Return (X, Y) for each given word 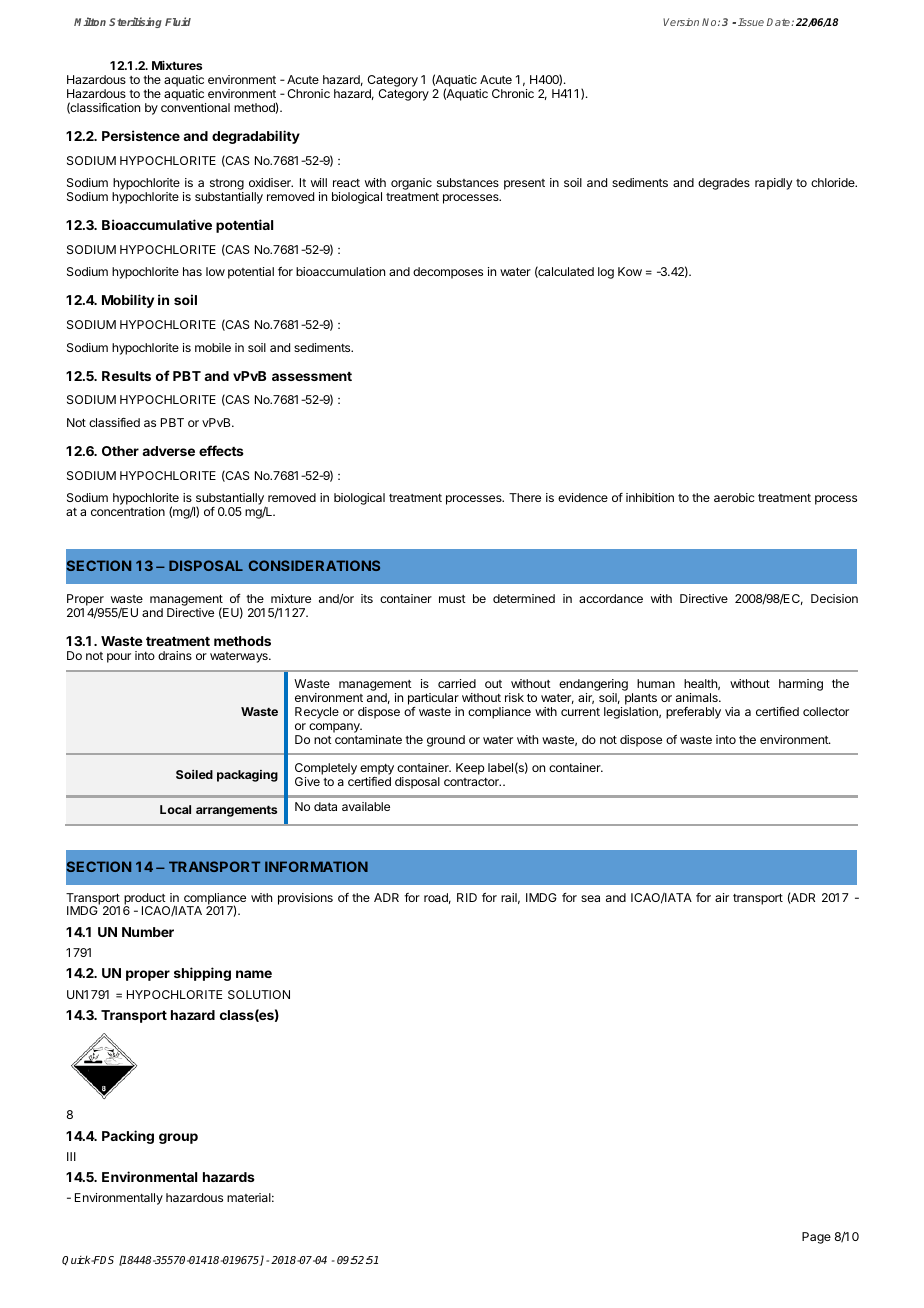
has (192, 271)
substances (468, 182)
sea (590, 898)
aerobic (734, 497)
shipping (202, 974)
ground (446, 741)
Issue (751, 22)
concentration (128, 511)
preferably (693, 713)
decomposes (448, 273)
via (732, 711)
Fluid (178, 21)
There (525, 497)
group (178, 1138)
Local (175, 809)
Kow (630, 271)
